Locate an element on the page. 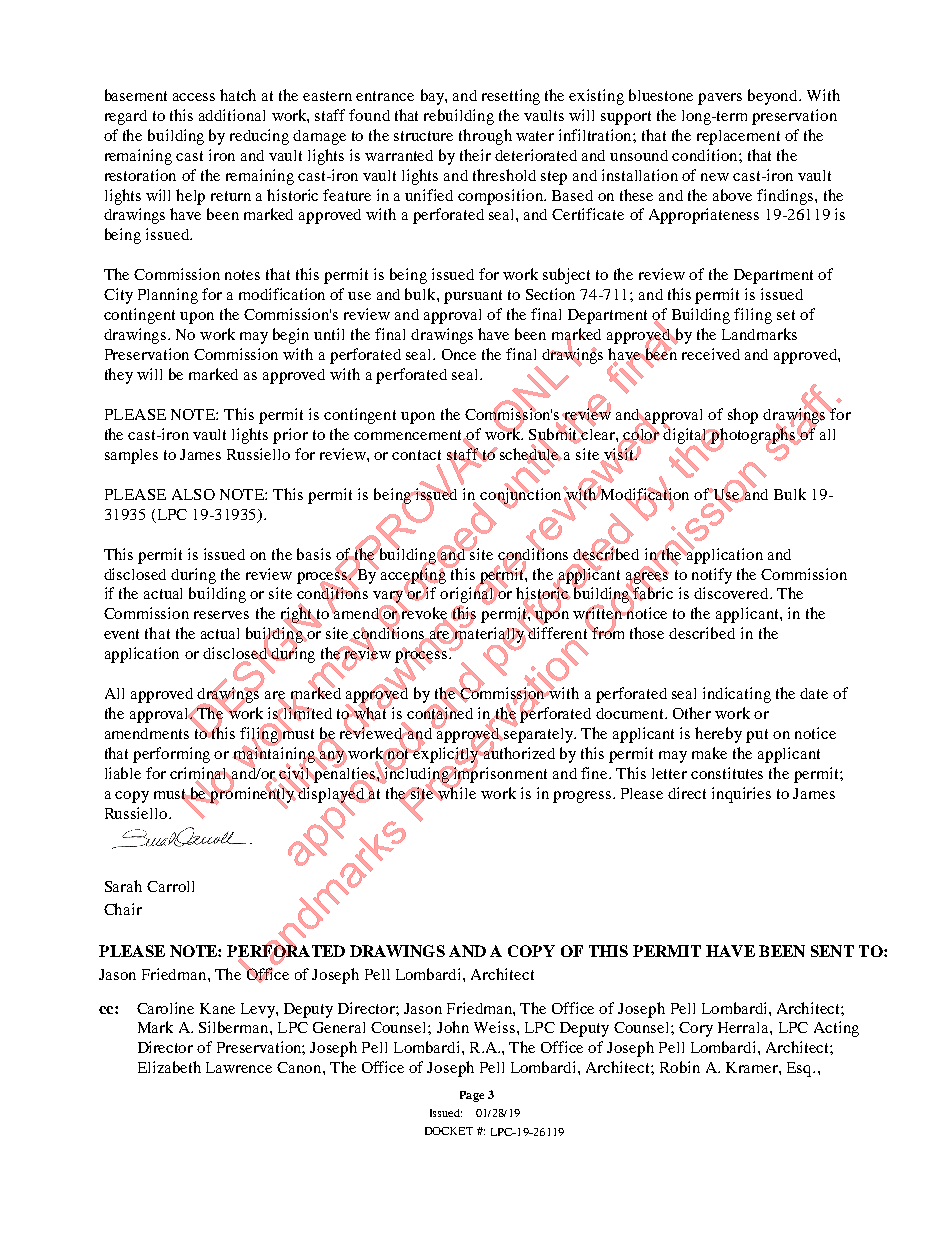 Image resolution: width=952 pixels, height=1233 pixels. they is located at coordinates (119, 376).
